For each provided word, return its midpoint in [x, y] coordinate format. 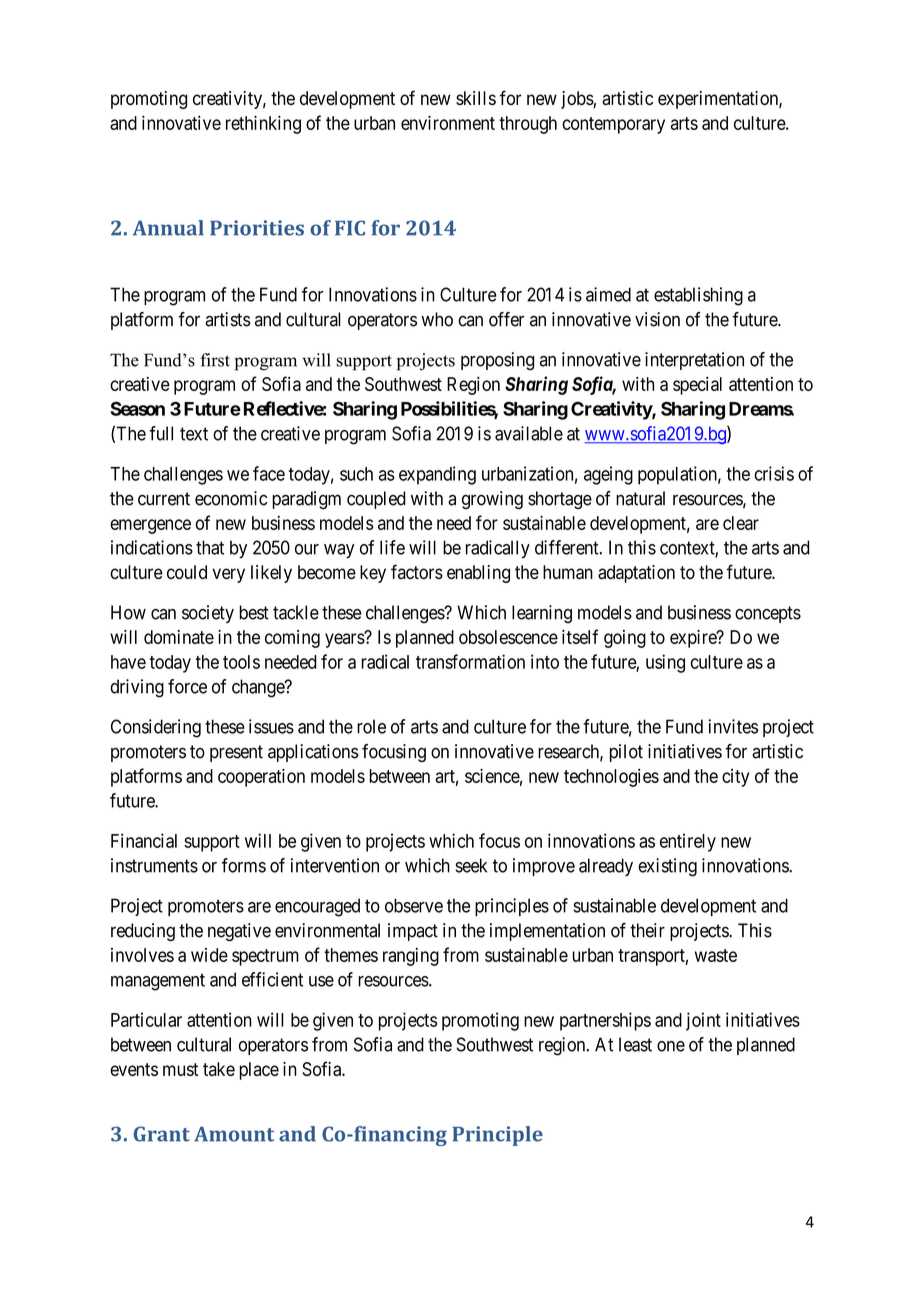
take [219, 1069]
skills [476, 98]
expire [694, 639]
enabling [478, 574]
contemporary [613, 125]
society [208, 614]
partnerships [605, 1021]
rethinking [263, 124]
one [671, 1046]
